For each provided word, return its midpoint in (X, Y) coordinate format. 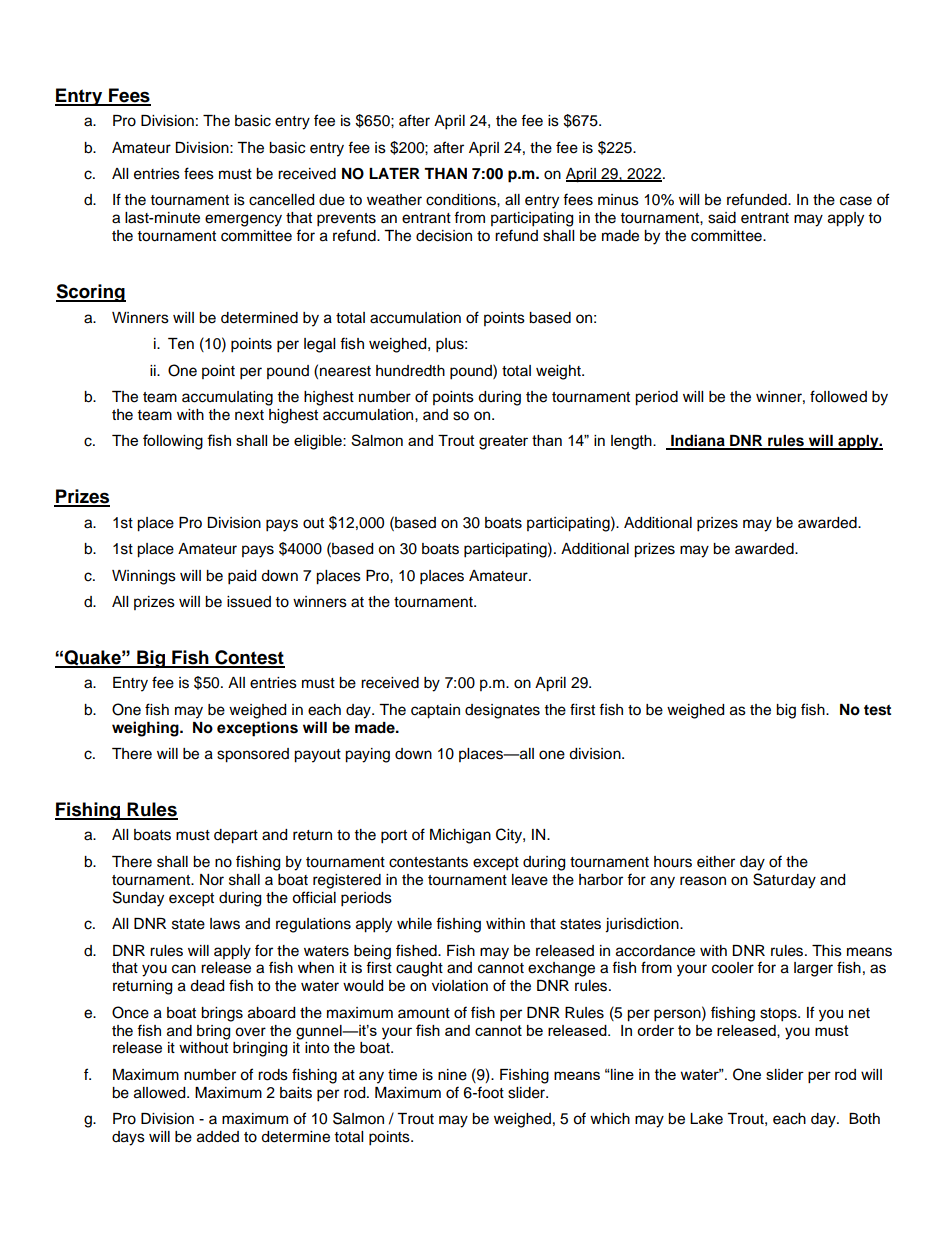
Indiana (698, 441)
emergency (243, 220)
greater (503, 442)
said (722, 218)
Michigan (460, 836)
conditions (462, 200)
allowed (161, 1093)
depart (236, 836)
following (173, 442)
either (716, 862)
